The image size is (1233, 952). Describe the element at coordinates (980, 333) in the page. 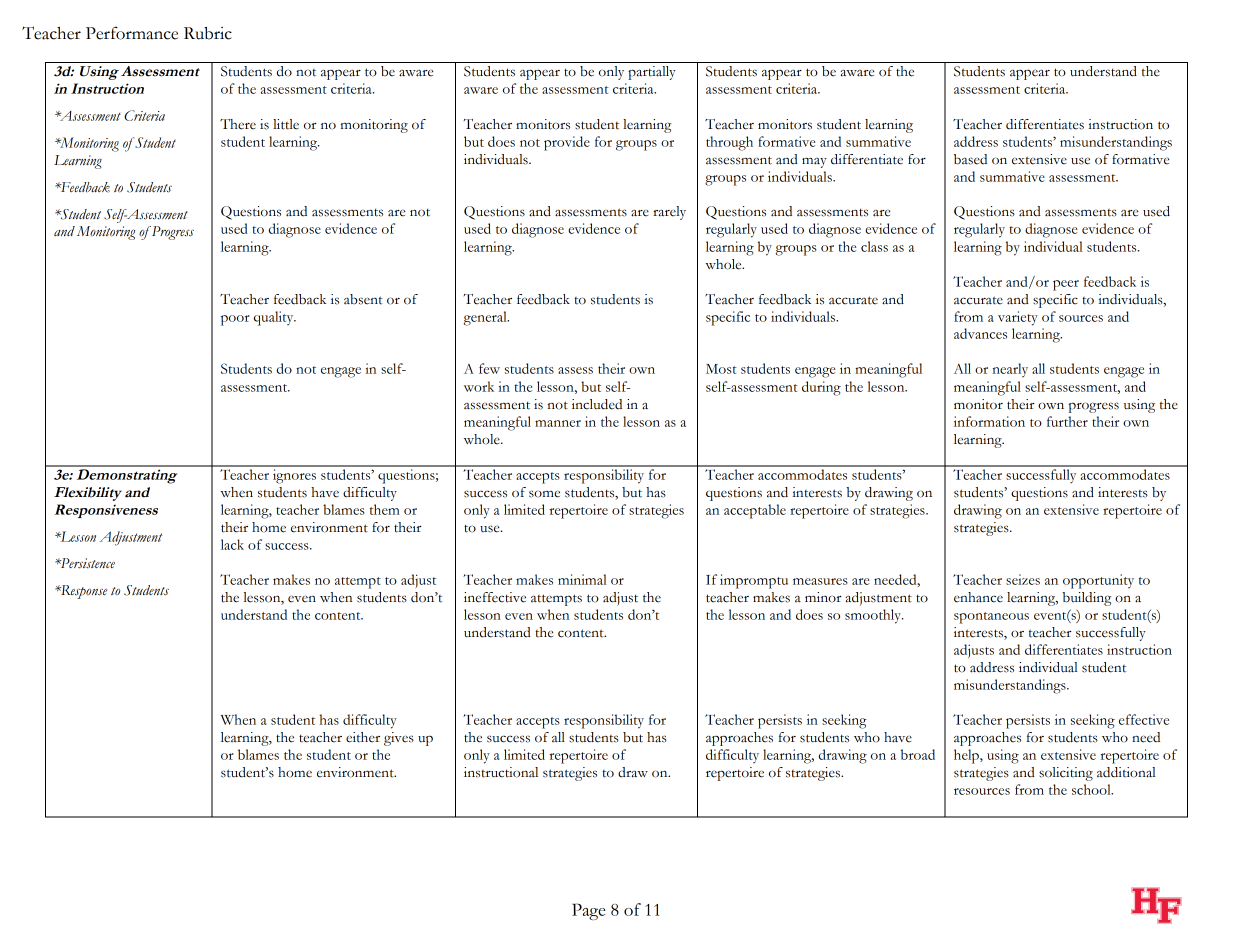

I see `advances` at that location.
